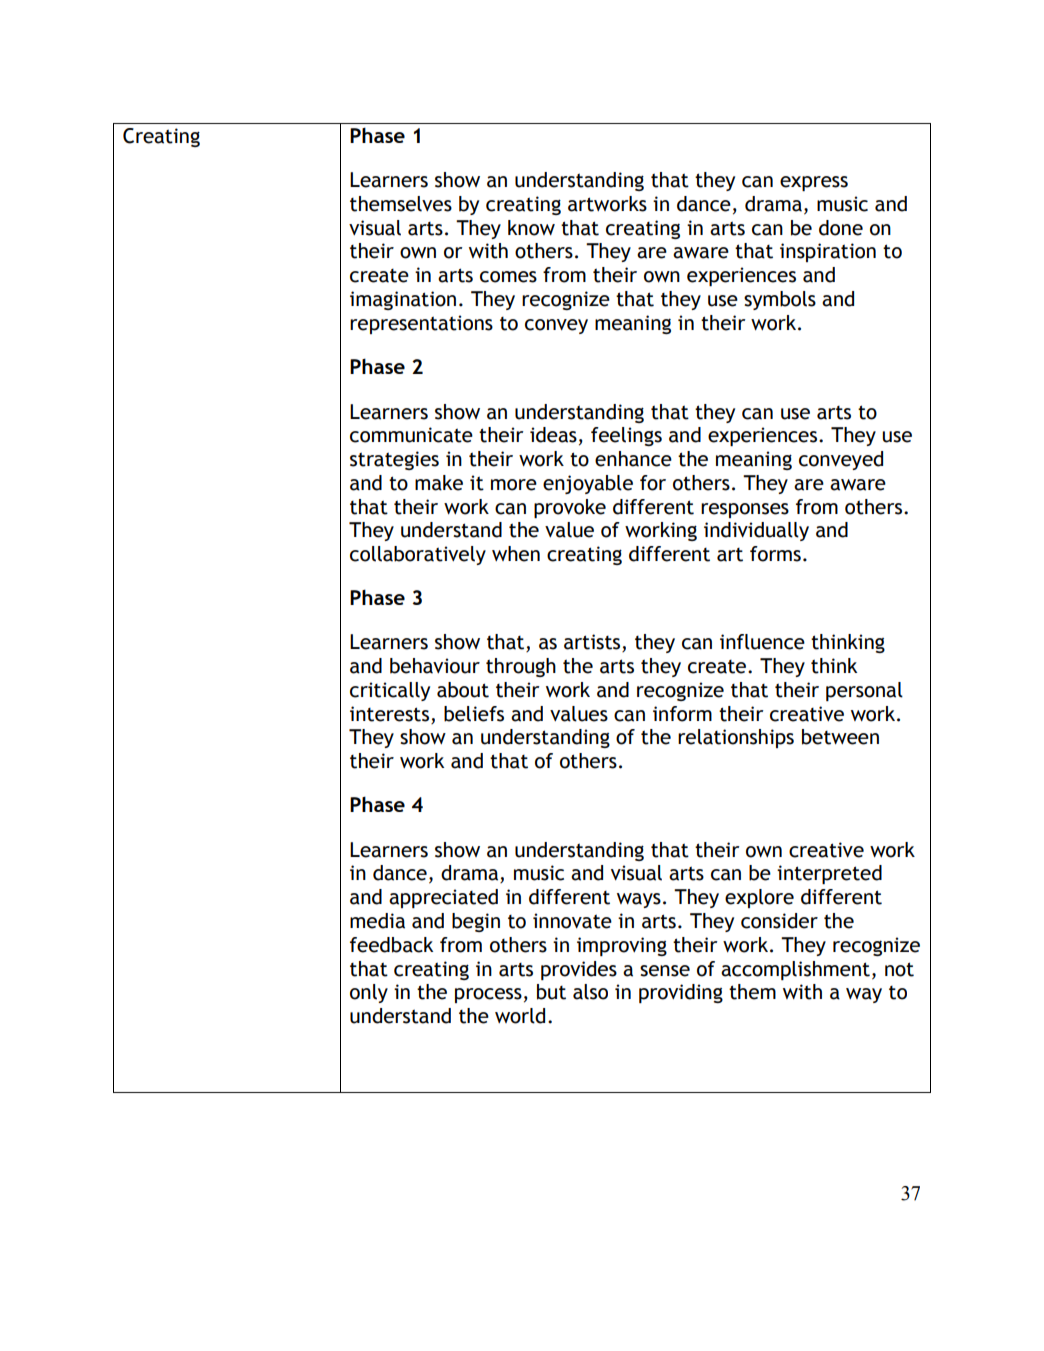 This screenshot has width=1044, height=1351. Describe the element at coordinates (633, 459) in the screenshot. I see `enhance` at that location.
